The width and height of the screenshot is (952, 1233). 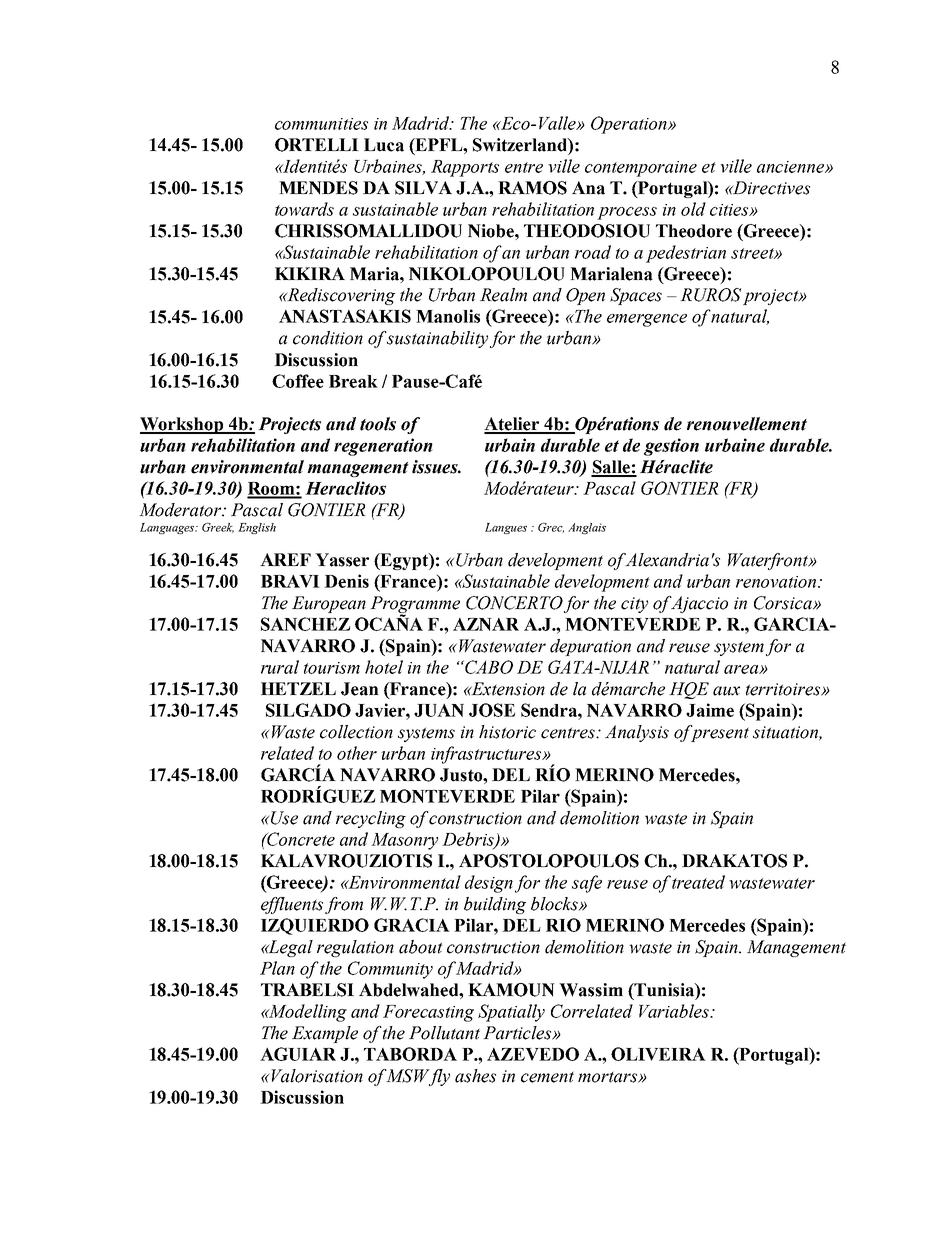 I want to click on design, so click(x=489, y=884).
